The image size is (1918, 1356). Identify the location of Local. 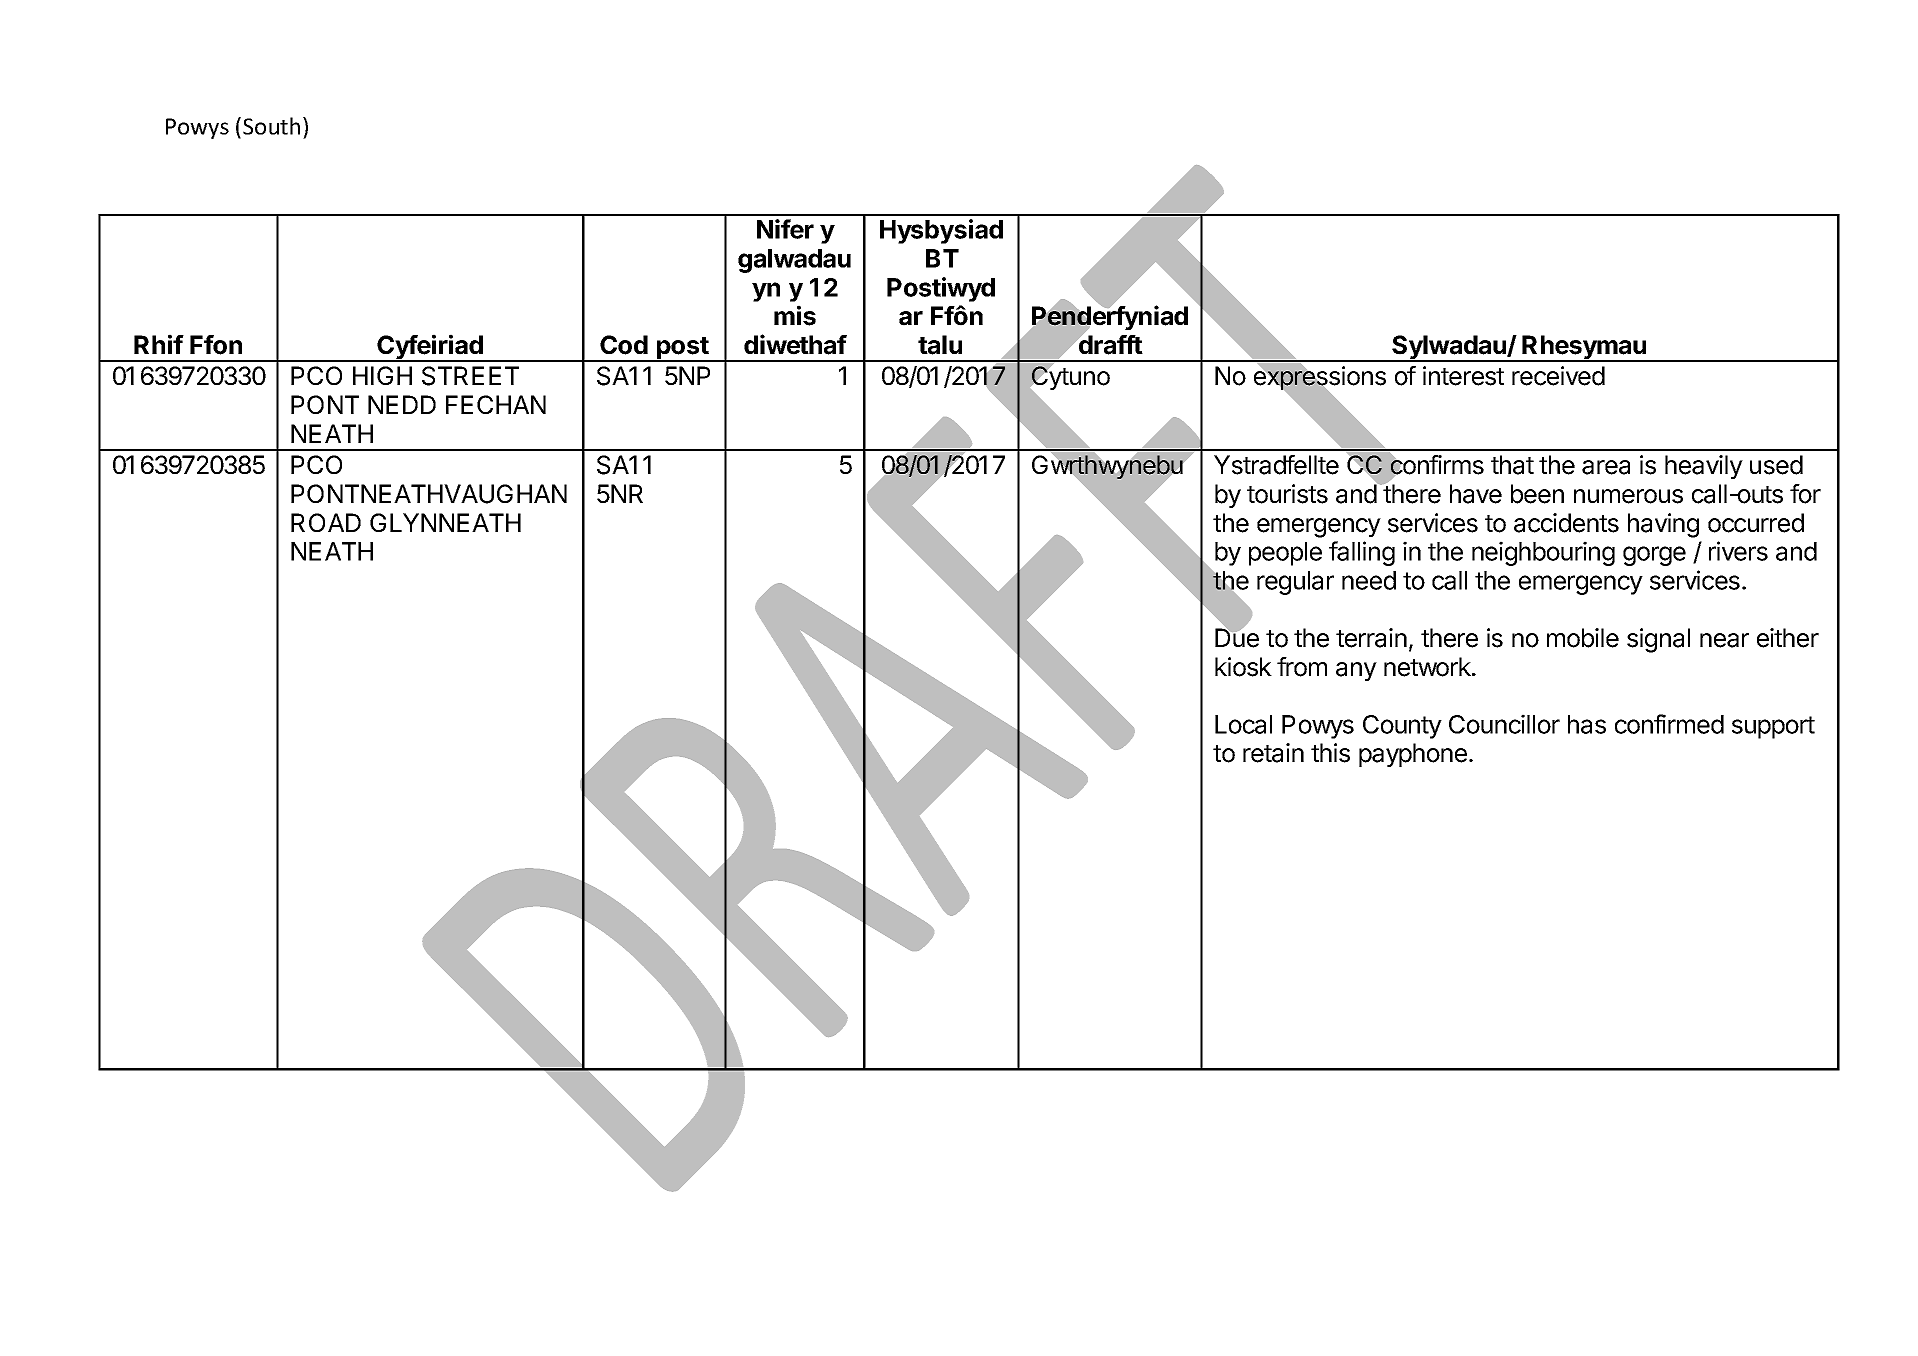
(1243, 724).
